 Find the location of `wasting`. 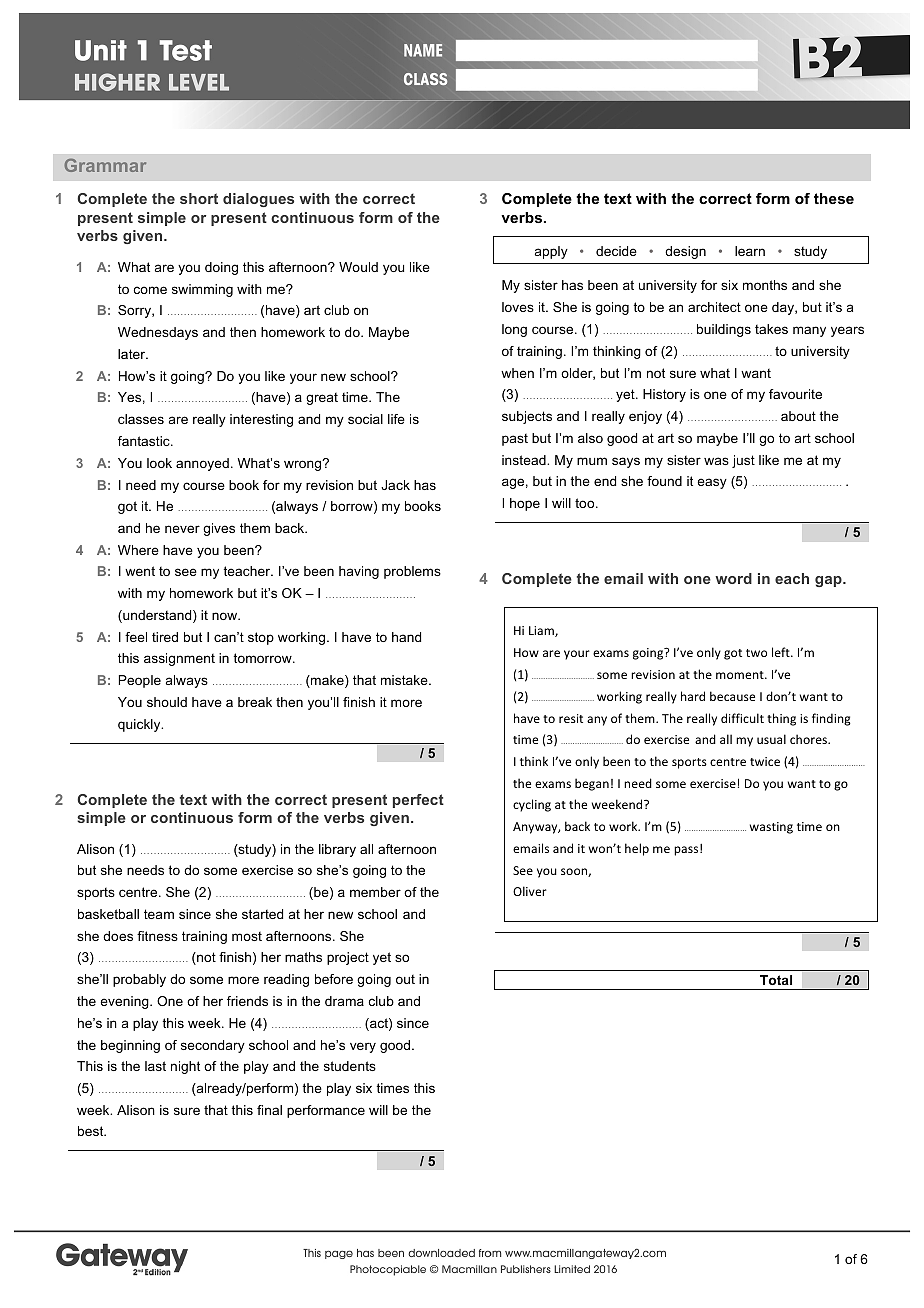

wasting is located at coordinates (771, 828).
